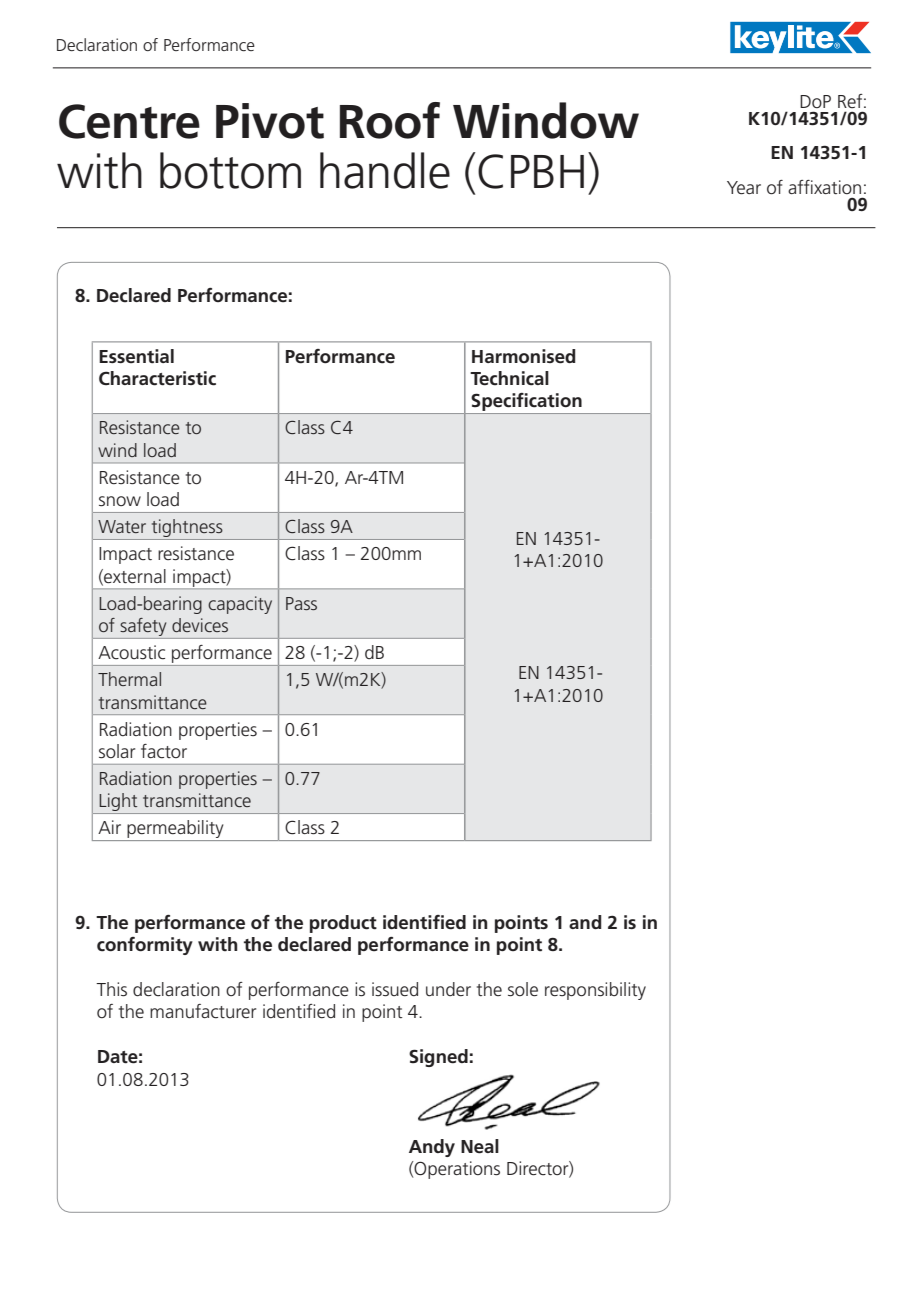 The image size is (924, 1308). What do you see at coordinates (203, 1011) in the screenshot?
I see `manufacturer` at bounding box center [203, 1011].
